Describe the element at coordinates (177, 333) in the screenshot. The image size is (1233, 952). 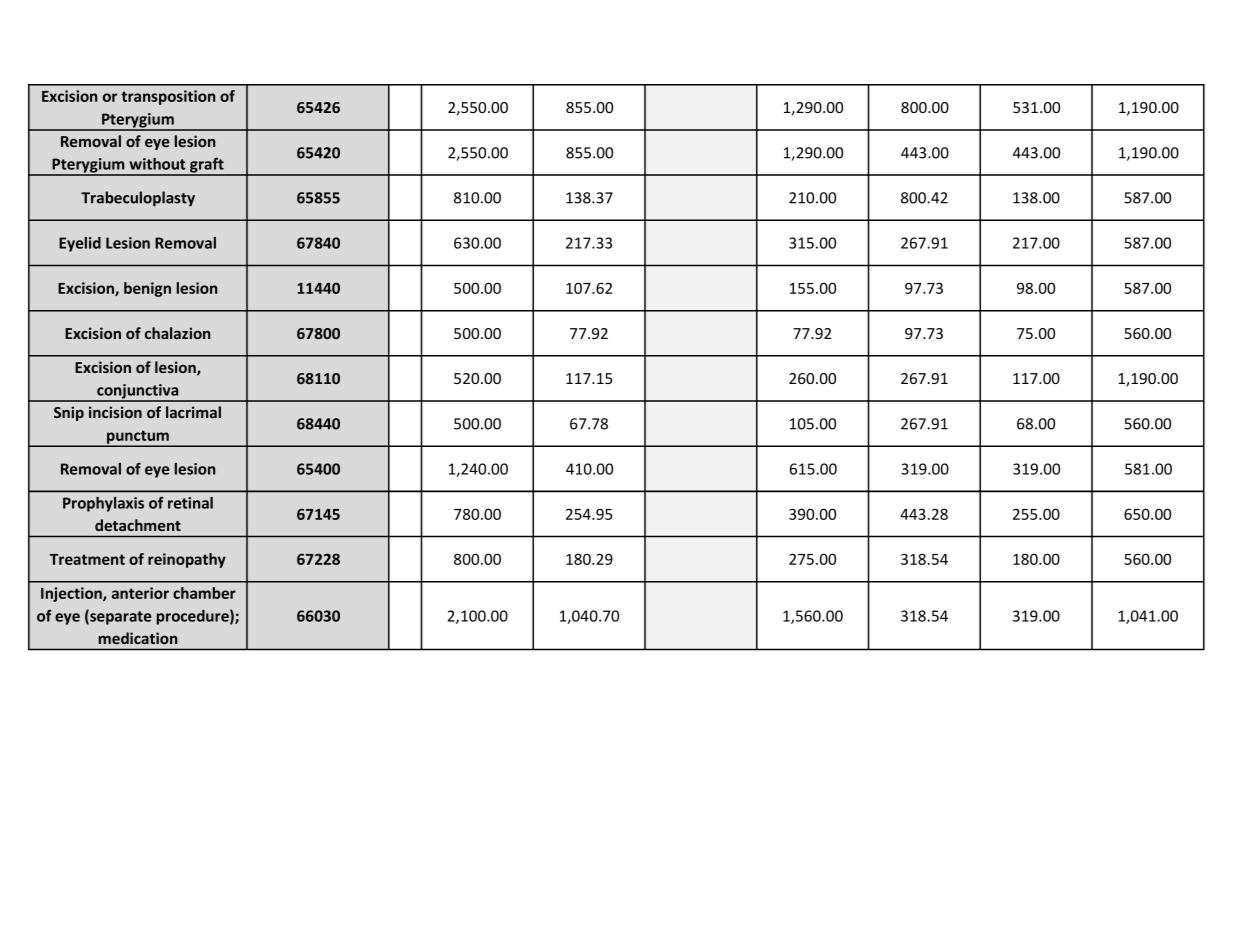
I see `chalazion` at that location.
